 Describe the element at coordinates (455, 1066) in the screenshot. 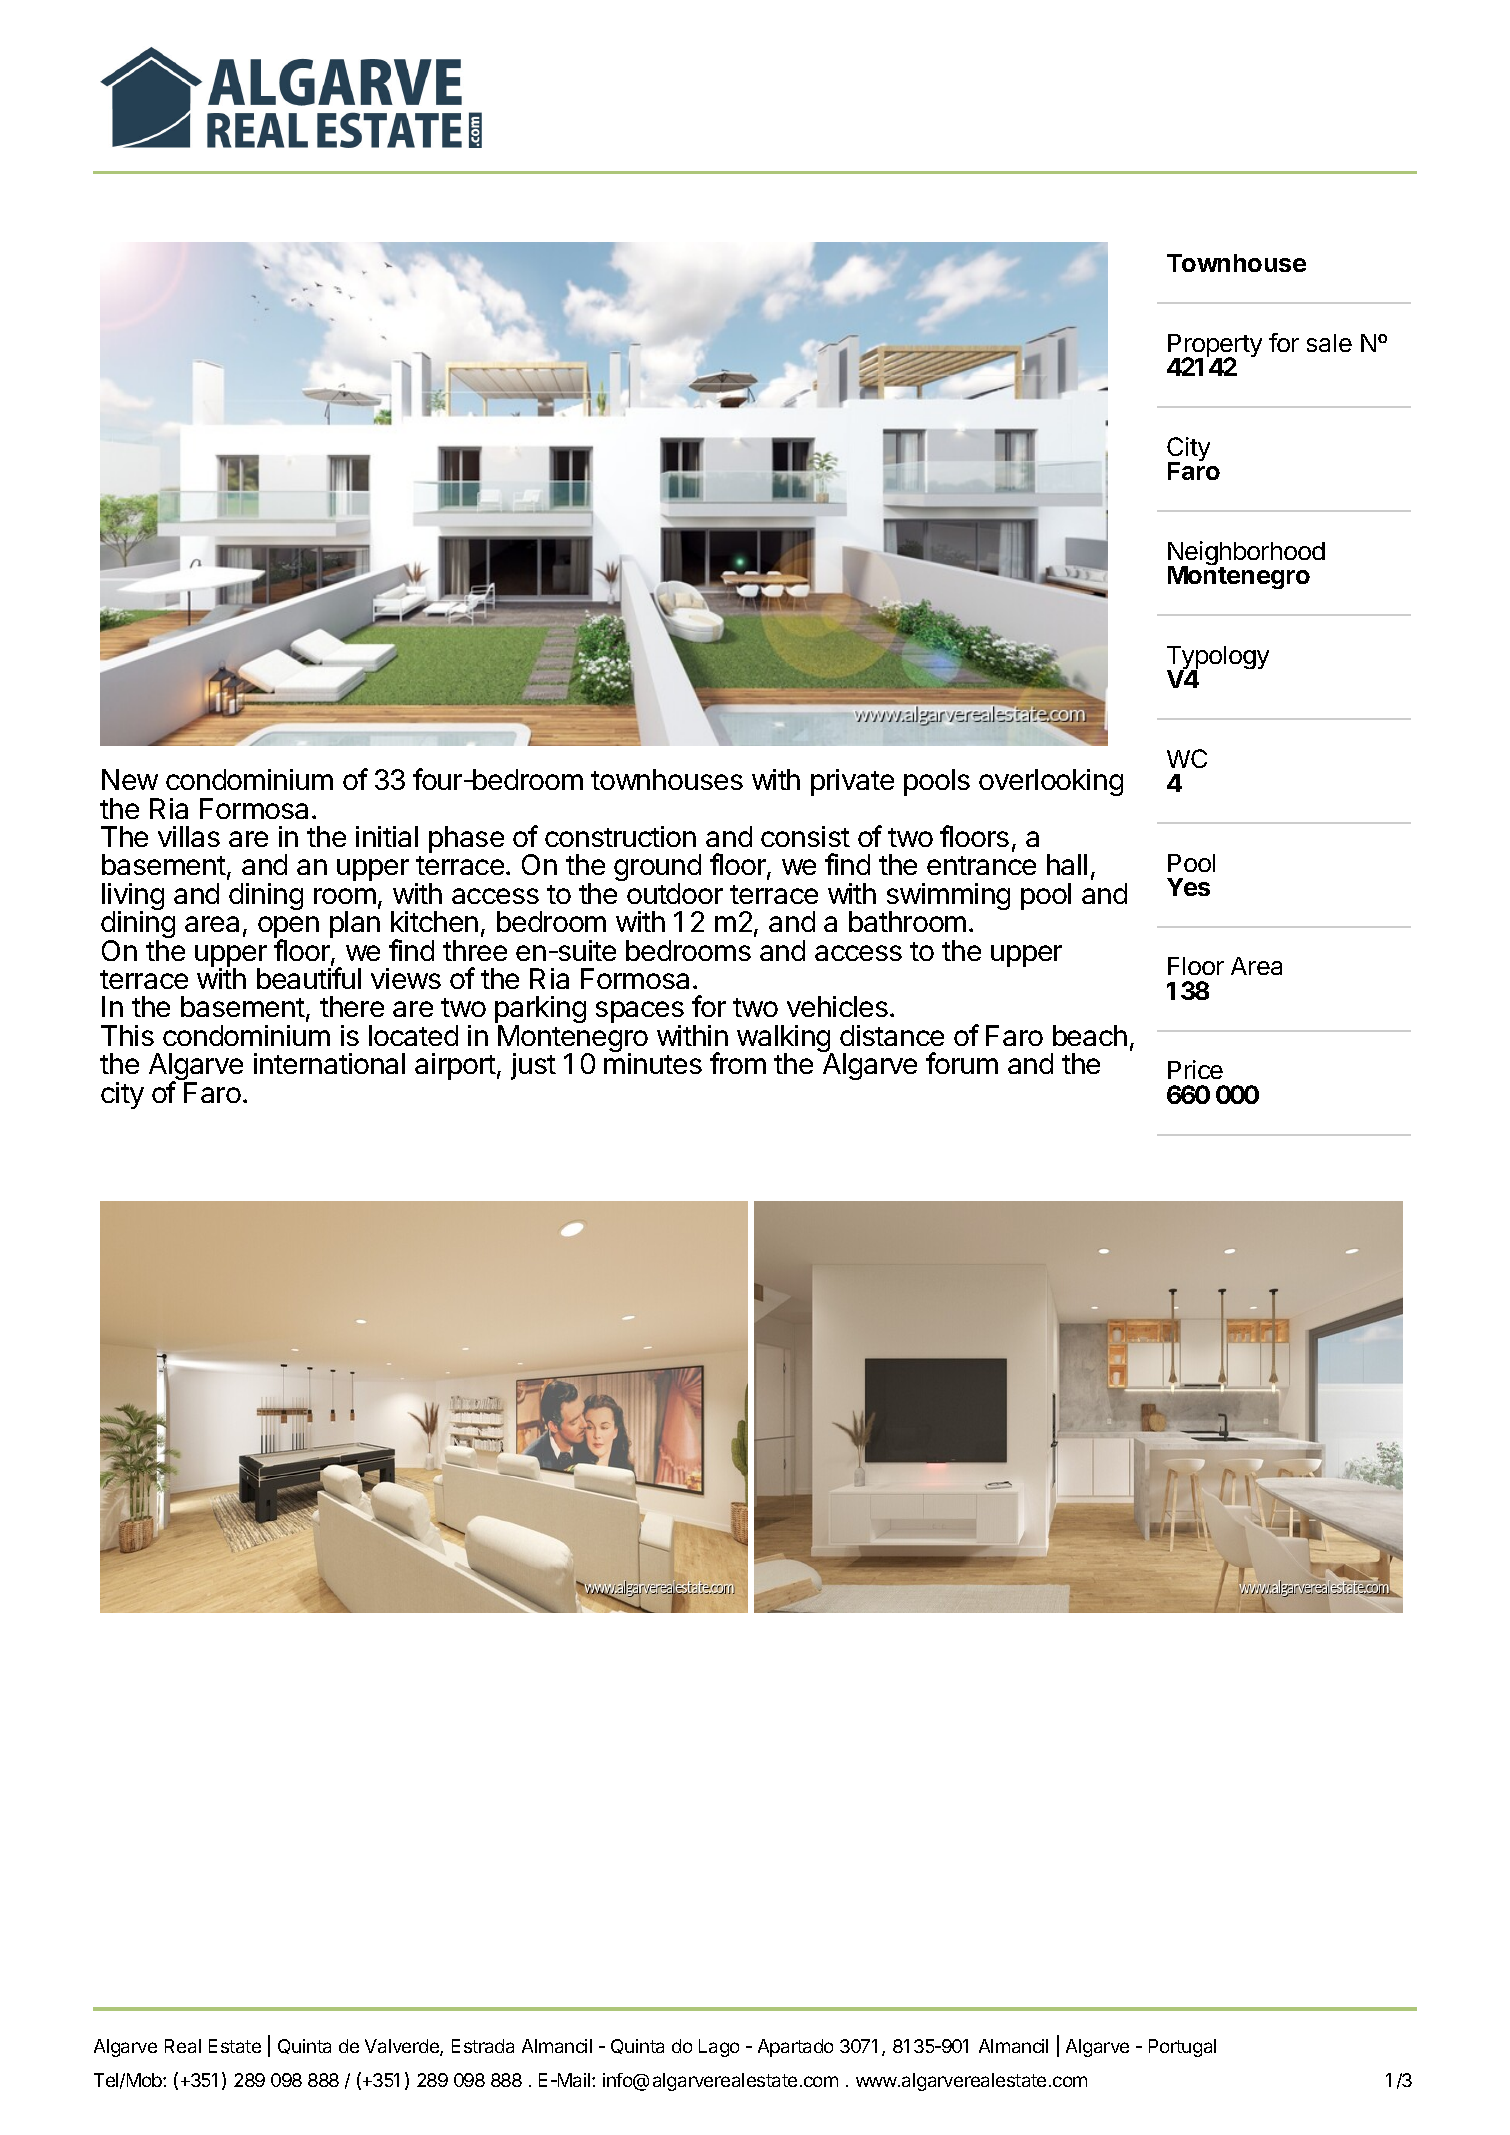

I see `airport` at that location.
